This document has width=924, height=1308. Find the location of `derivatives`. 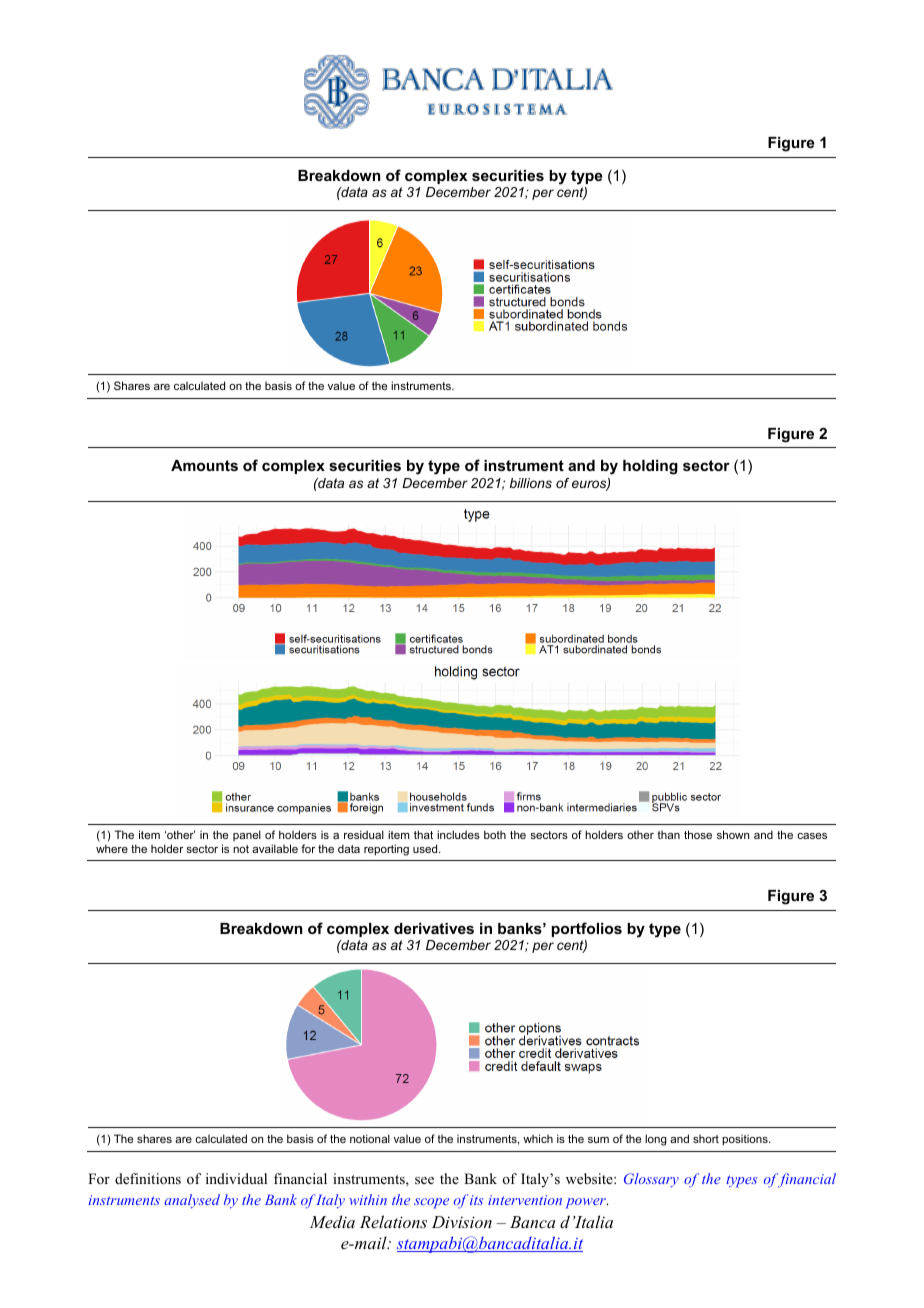

derivatives is located at coordinates (434, 928).
